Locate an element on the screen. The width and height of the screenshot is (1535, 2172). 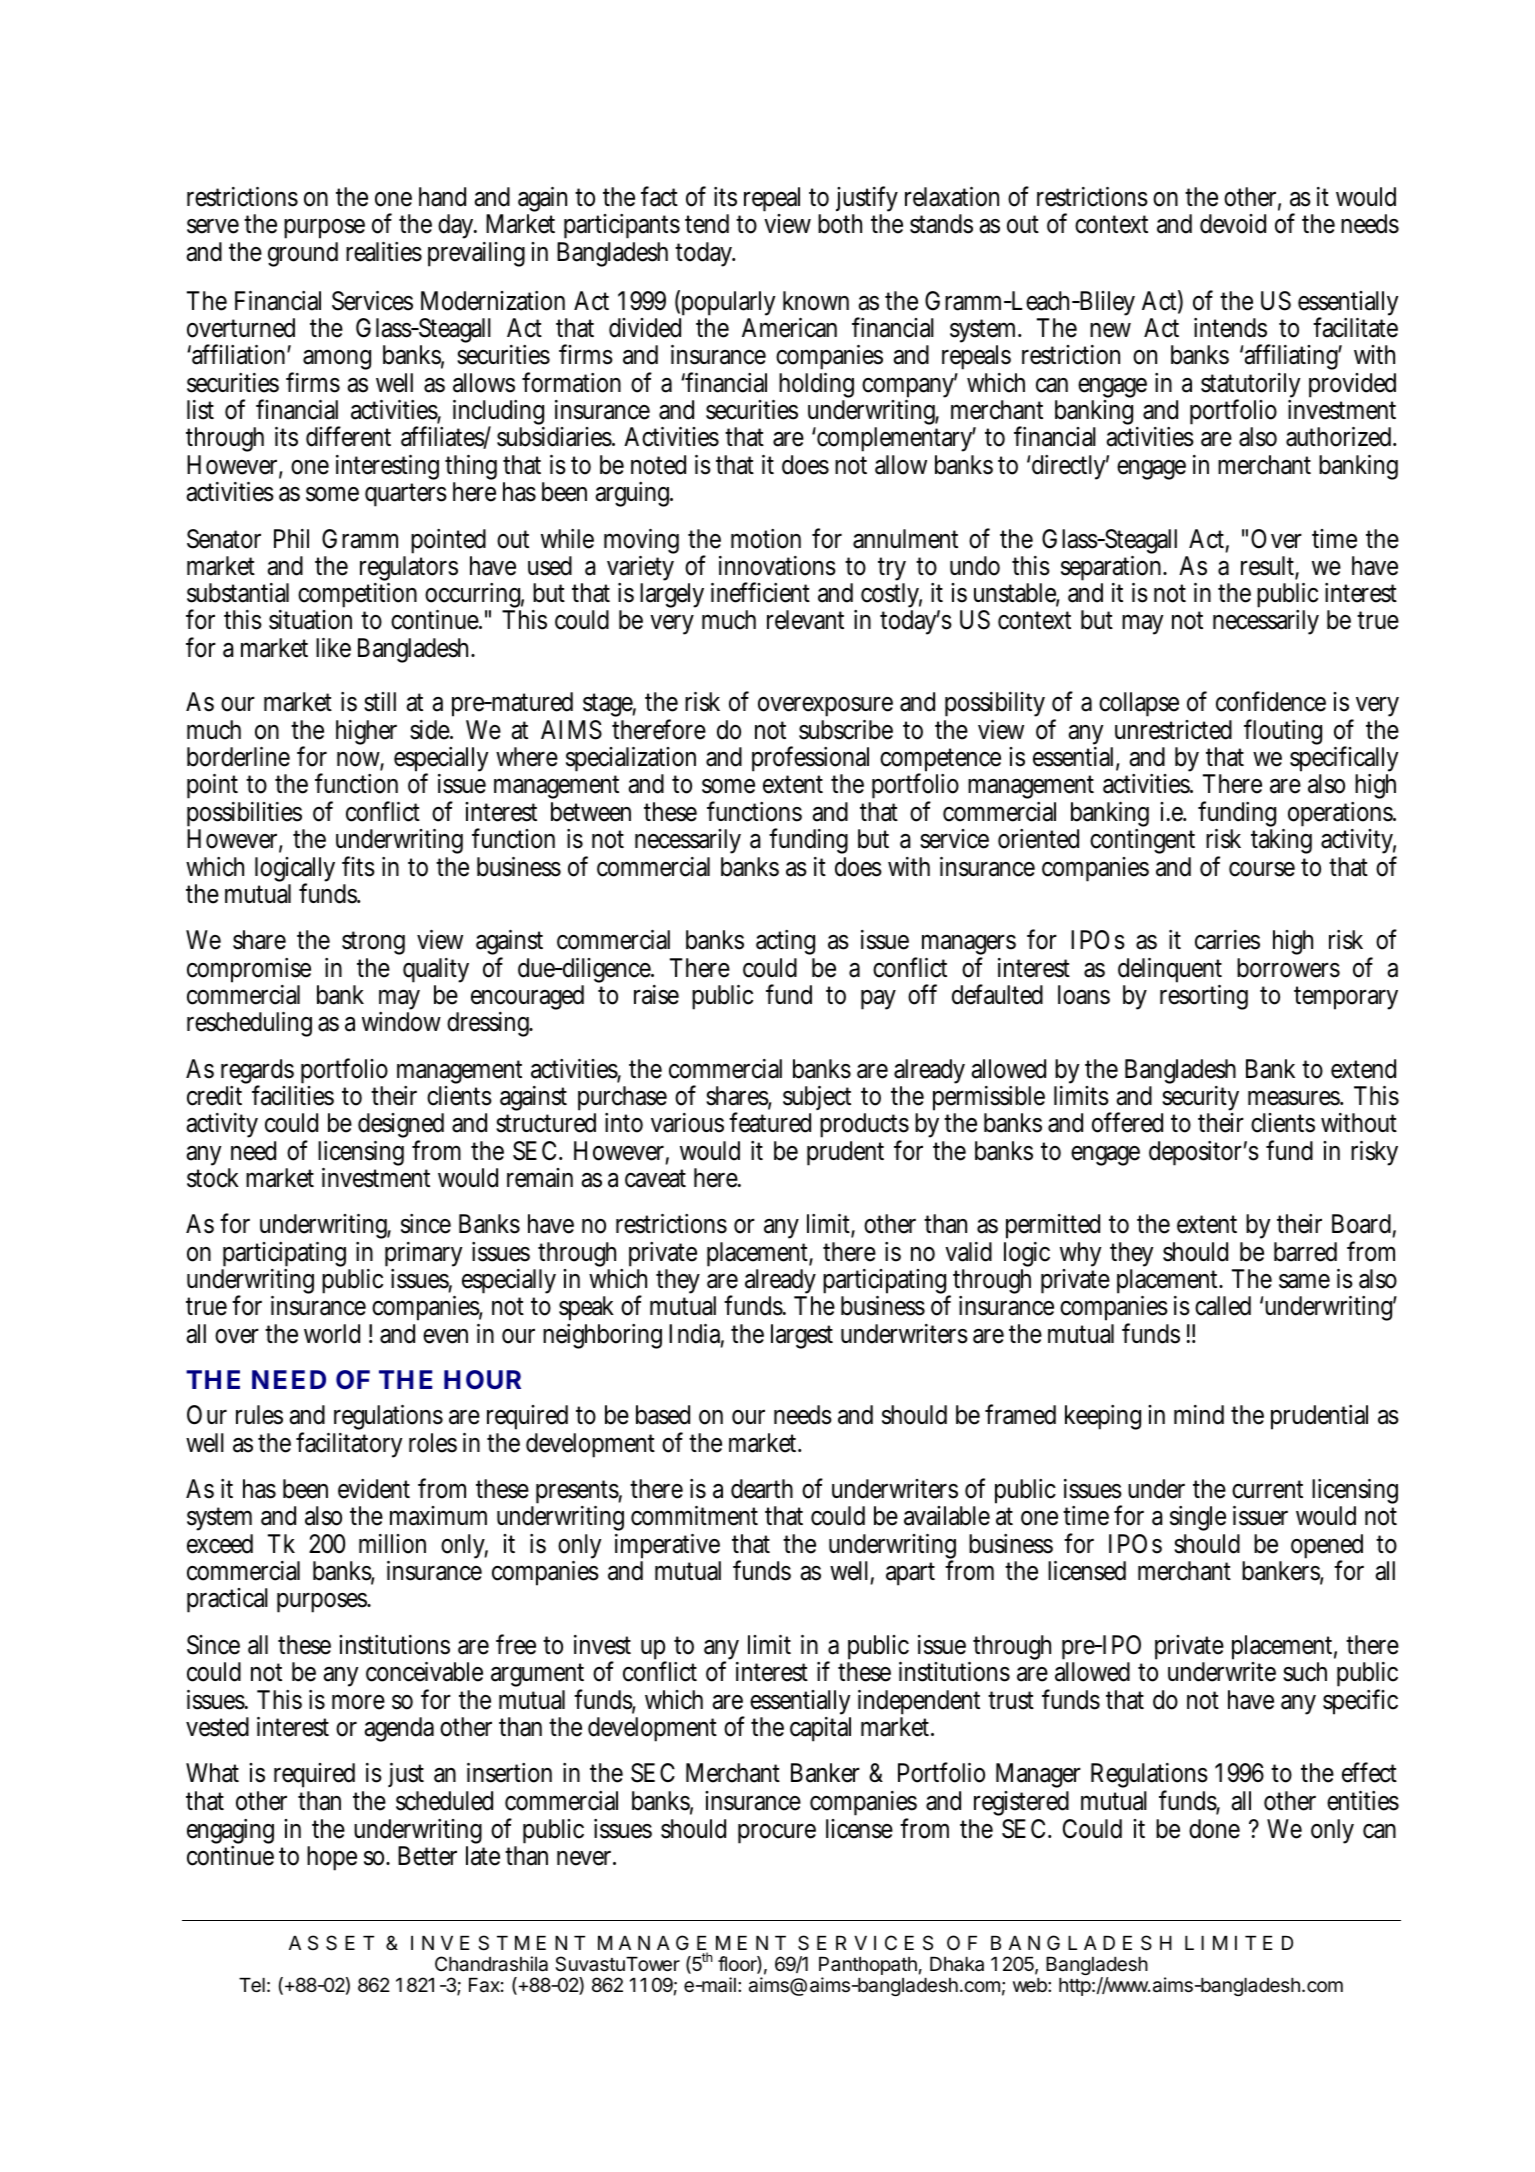
hope is located at coordinates (332, 1858).
